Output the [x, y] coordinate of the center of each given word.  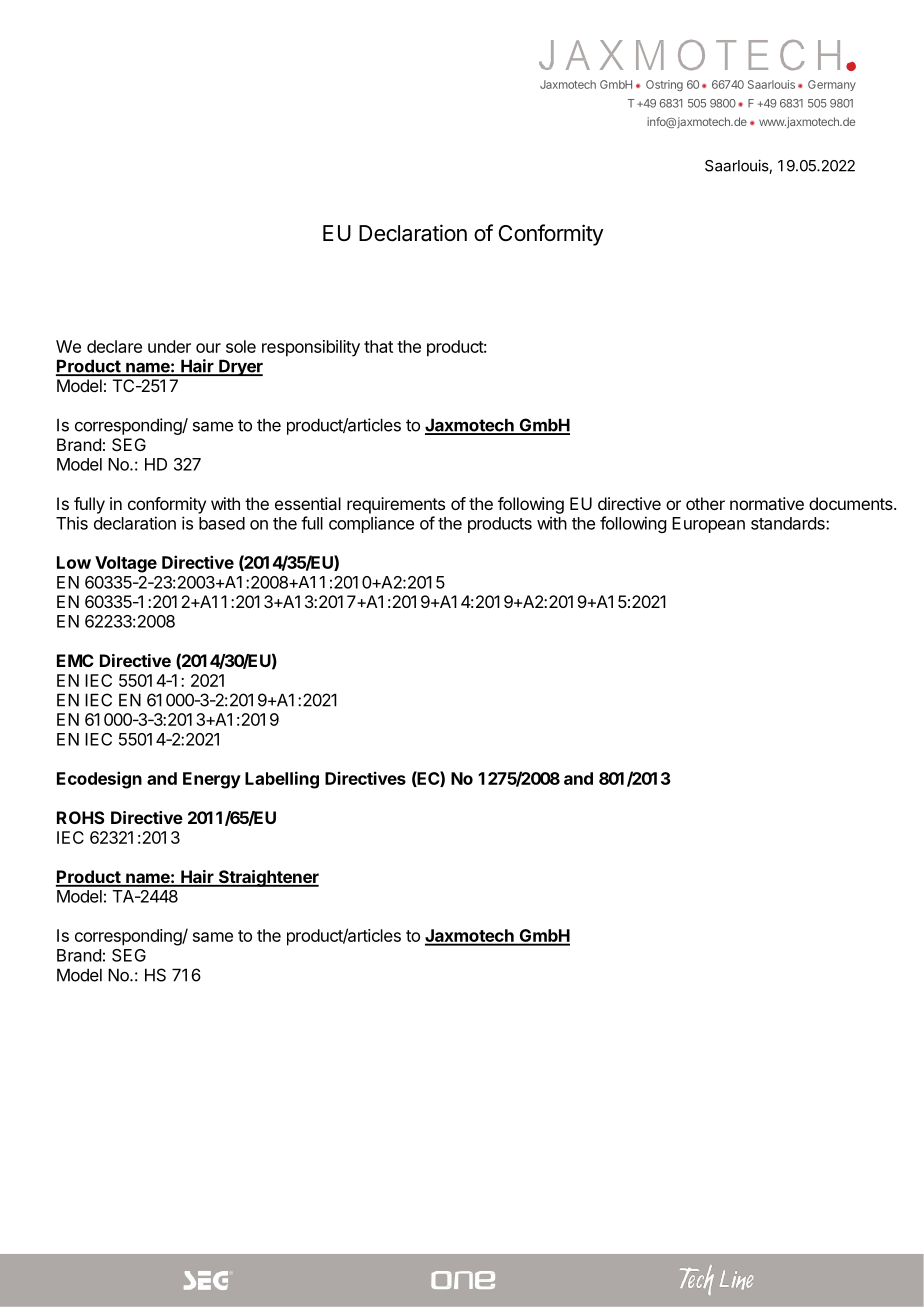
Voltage [126, 564]
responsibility [311, 348]
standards [789, 523]
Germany [832, 85]
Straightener [267, 878]
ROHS [81, 817]
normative [767, 503]
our [208, 348]
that [378, 346]
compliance [371, 524]
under [169, 346]
